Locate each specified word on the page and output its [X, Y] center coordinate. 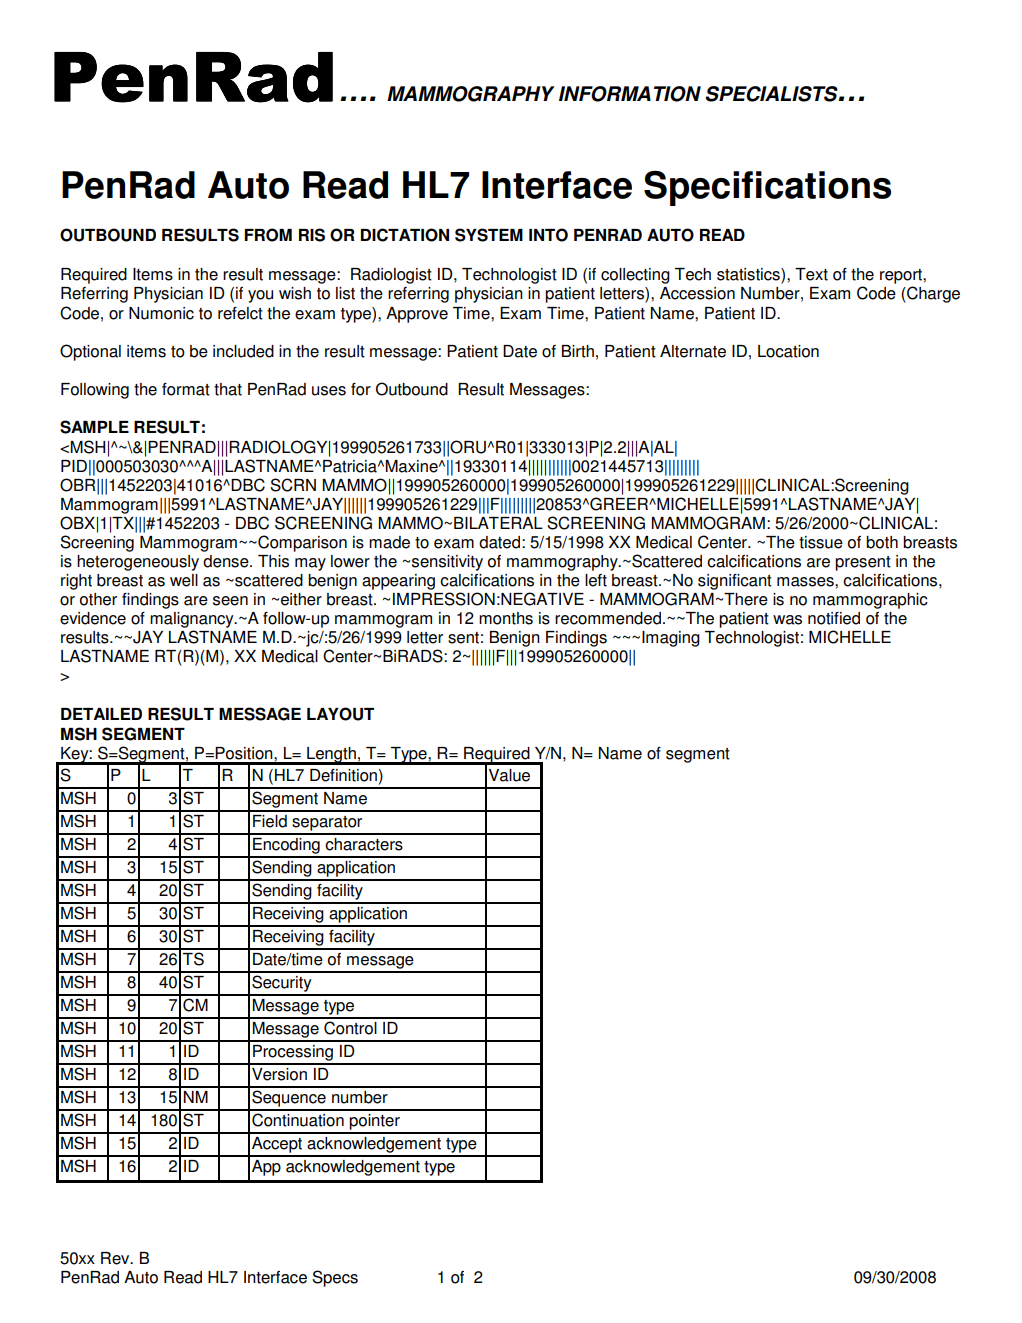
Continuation [298, 1120]
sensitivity [447, 563]
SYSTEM [489, 235]
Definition [343, 775]
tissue [821, 542]
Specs [335, 1278]
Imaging [671, 639]
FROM [268, 235]
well [184, 580]
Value [509, 775]
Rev [116, 1258]
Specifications [767, 188]
